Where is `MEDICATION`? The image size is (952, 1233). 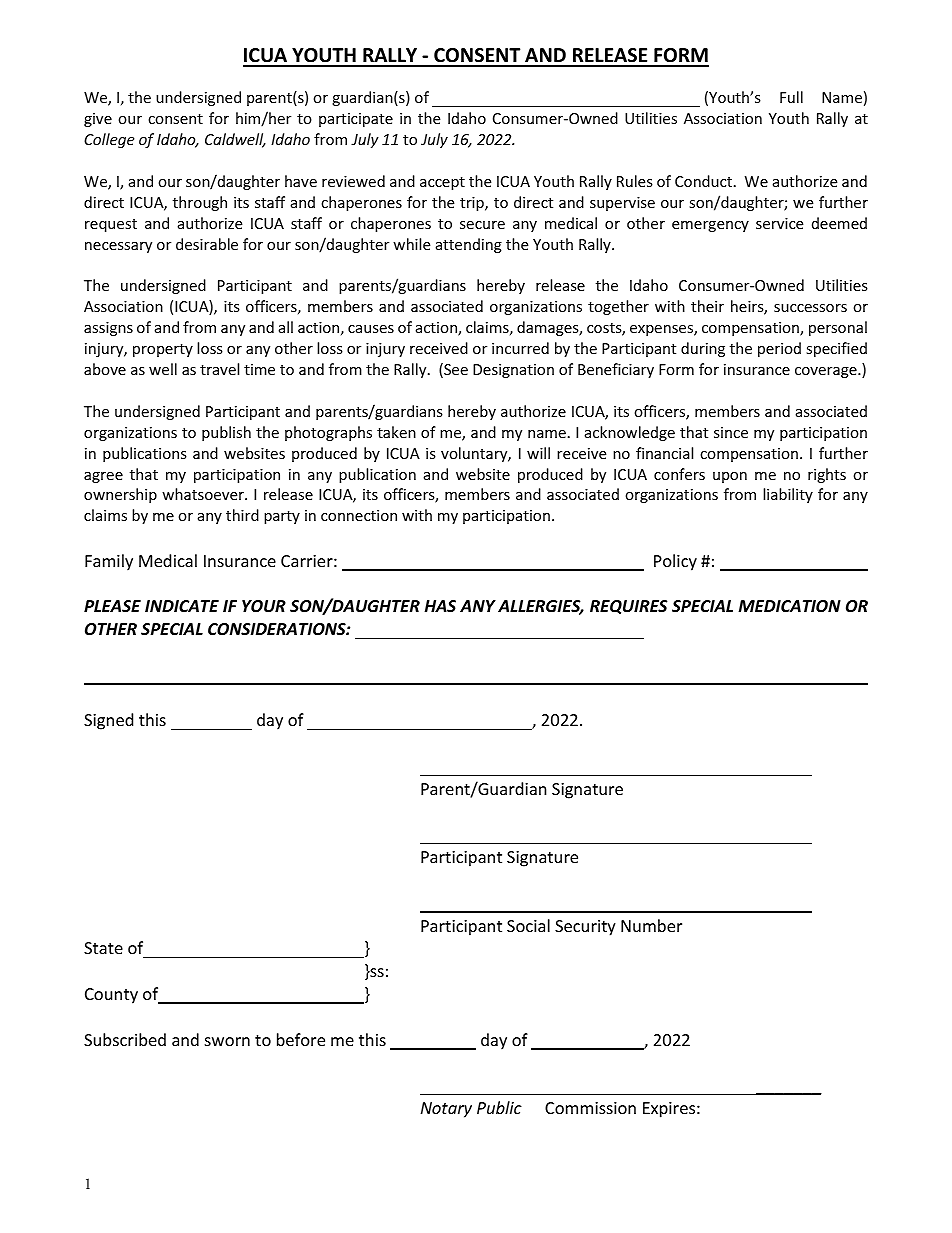 MEDICATION is located at coordinates (790, 606).
